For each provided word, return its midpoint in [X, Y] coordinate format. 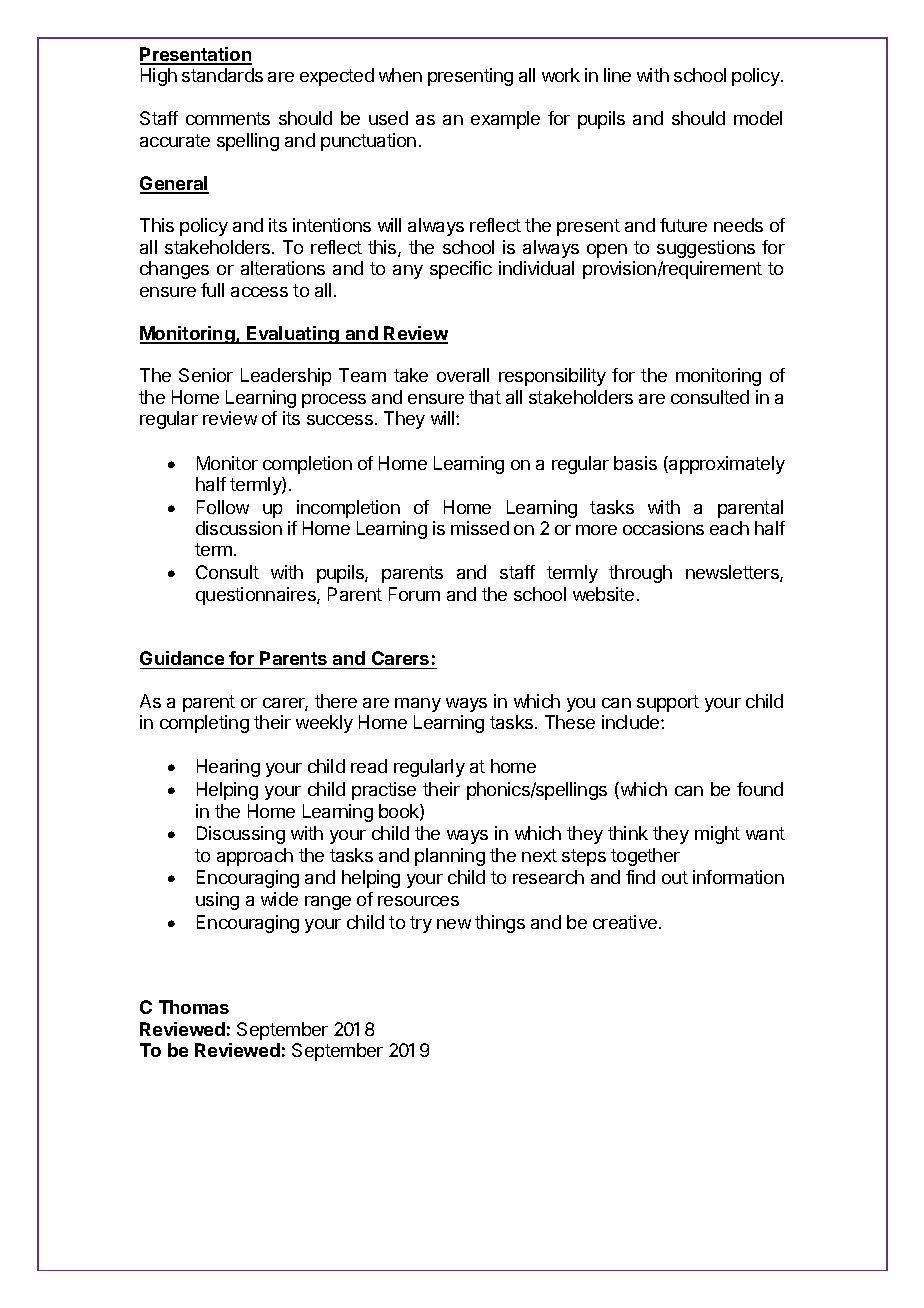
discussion [239, 528]
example [505, 120]
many [418, 705]
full [212, 290]
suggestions [706, 249]
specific [461, 270]
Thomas [194, 1007]
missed [480, 528]
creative [625, 922]
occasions [663, 528]
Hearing [228, 768]
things [500, 924]
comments [228, 118]
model [758, 118]
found [760, 789]
